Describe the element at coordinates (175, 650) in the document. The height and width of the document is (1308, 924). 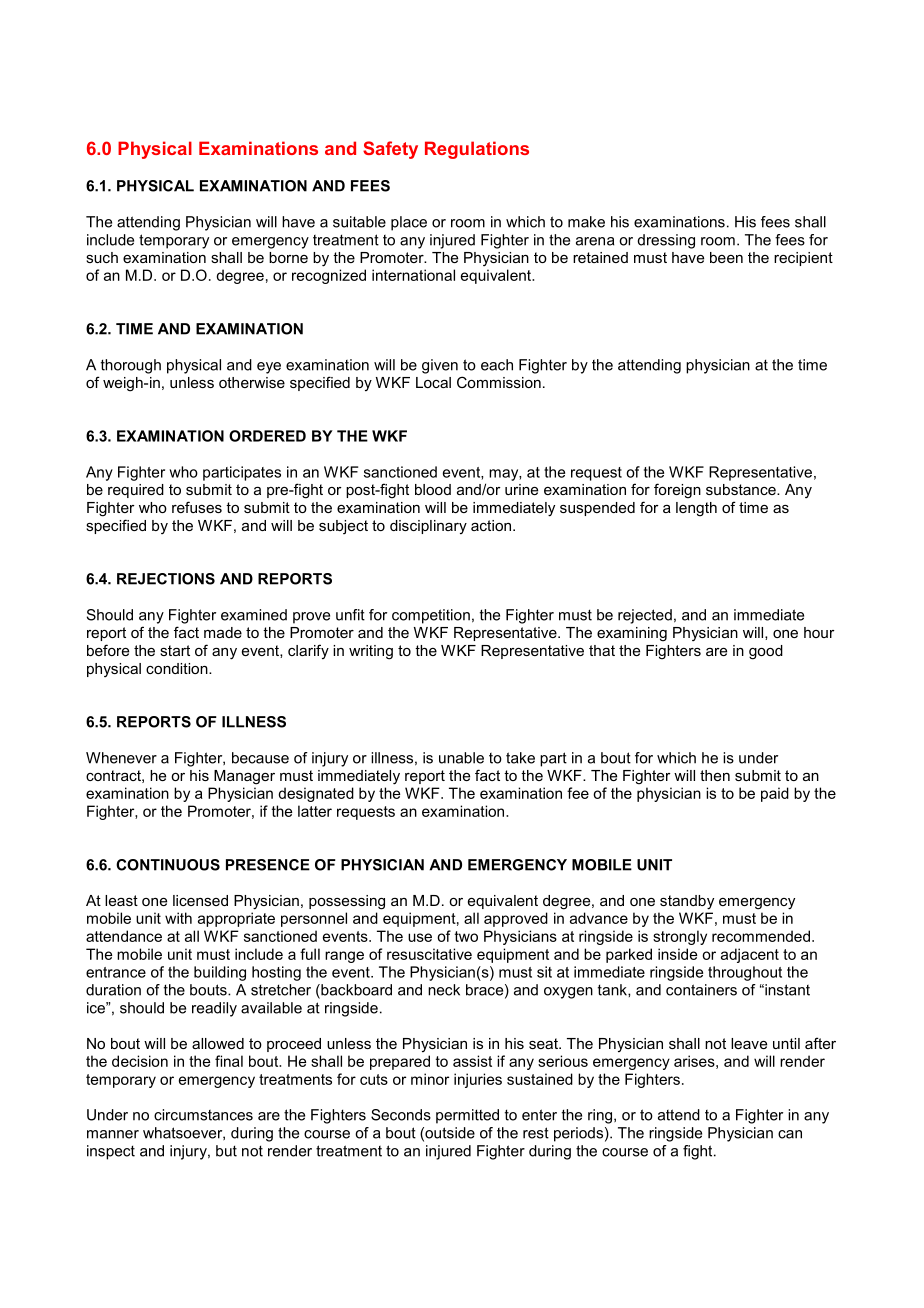
I see `start` at that location.
